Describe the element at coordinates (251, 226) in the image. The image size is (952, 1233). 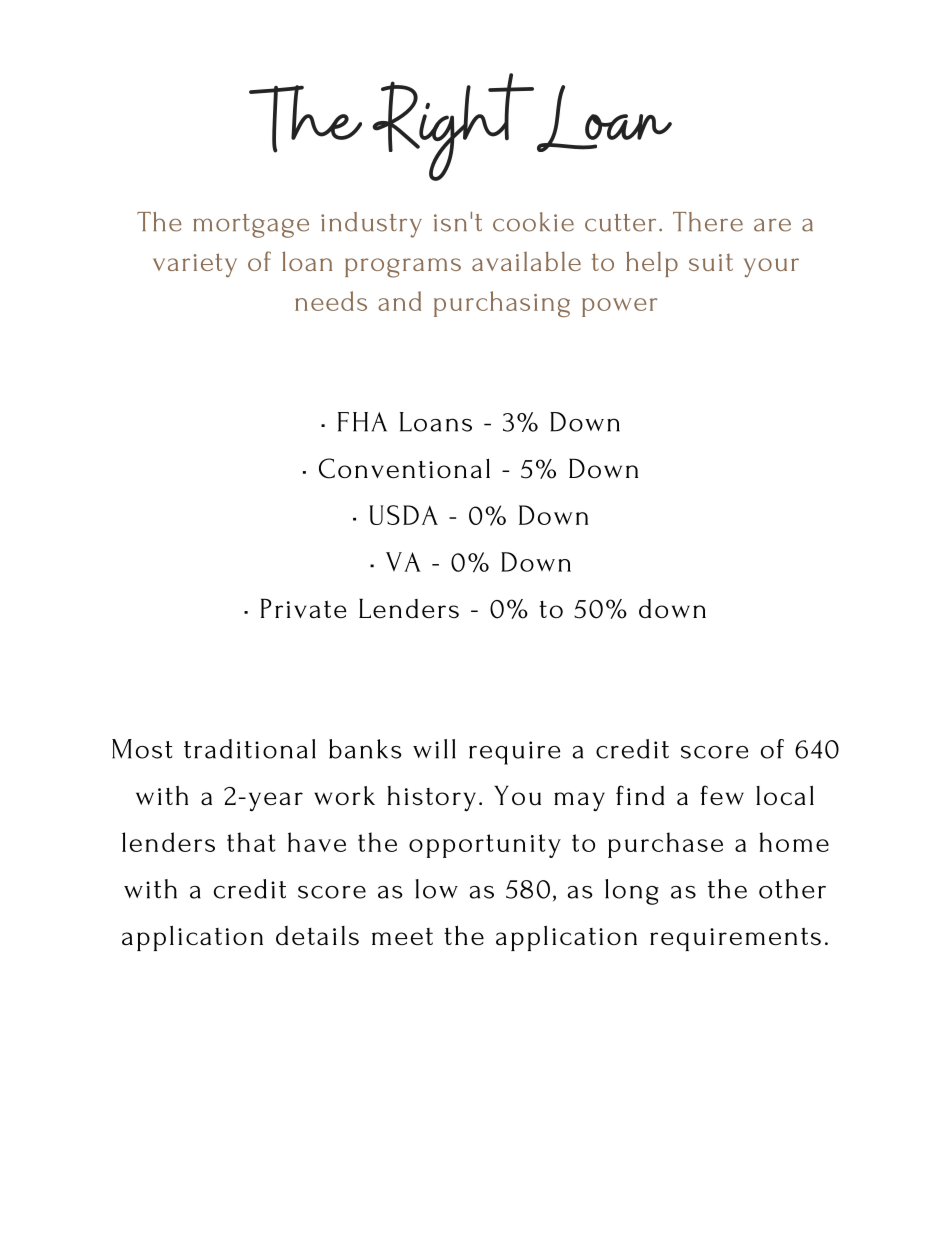
I see `mortgage` at that location.
